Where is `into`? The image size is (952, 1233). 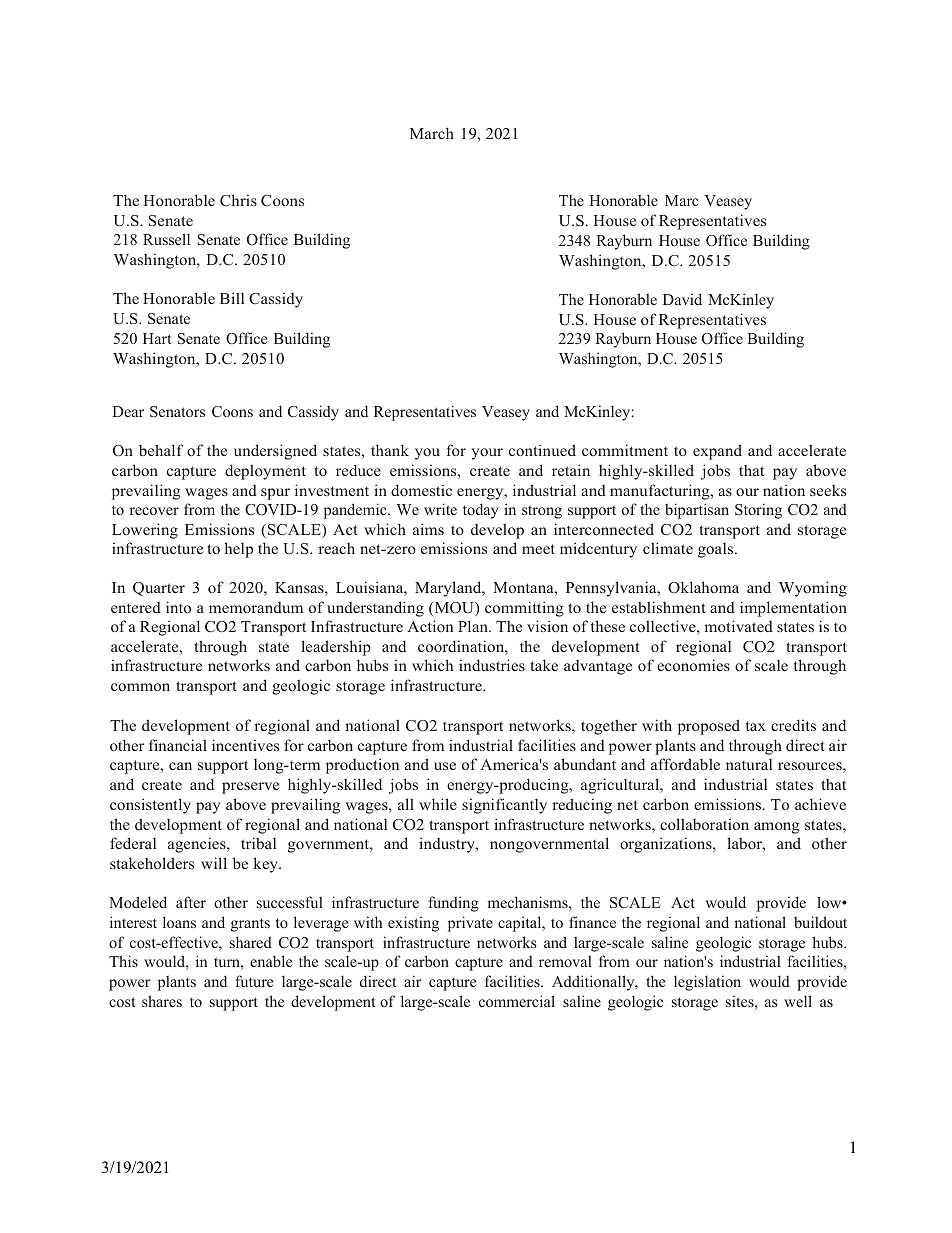 into is located at coordinates (178, 607).
